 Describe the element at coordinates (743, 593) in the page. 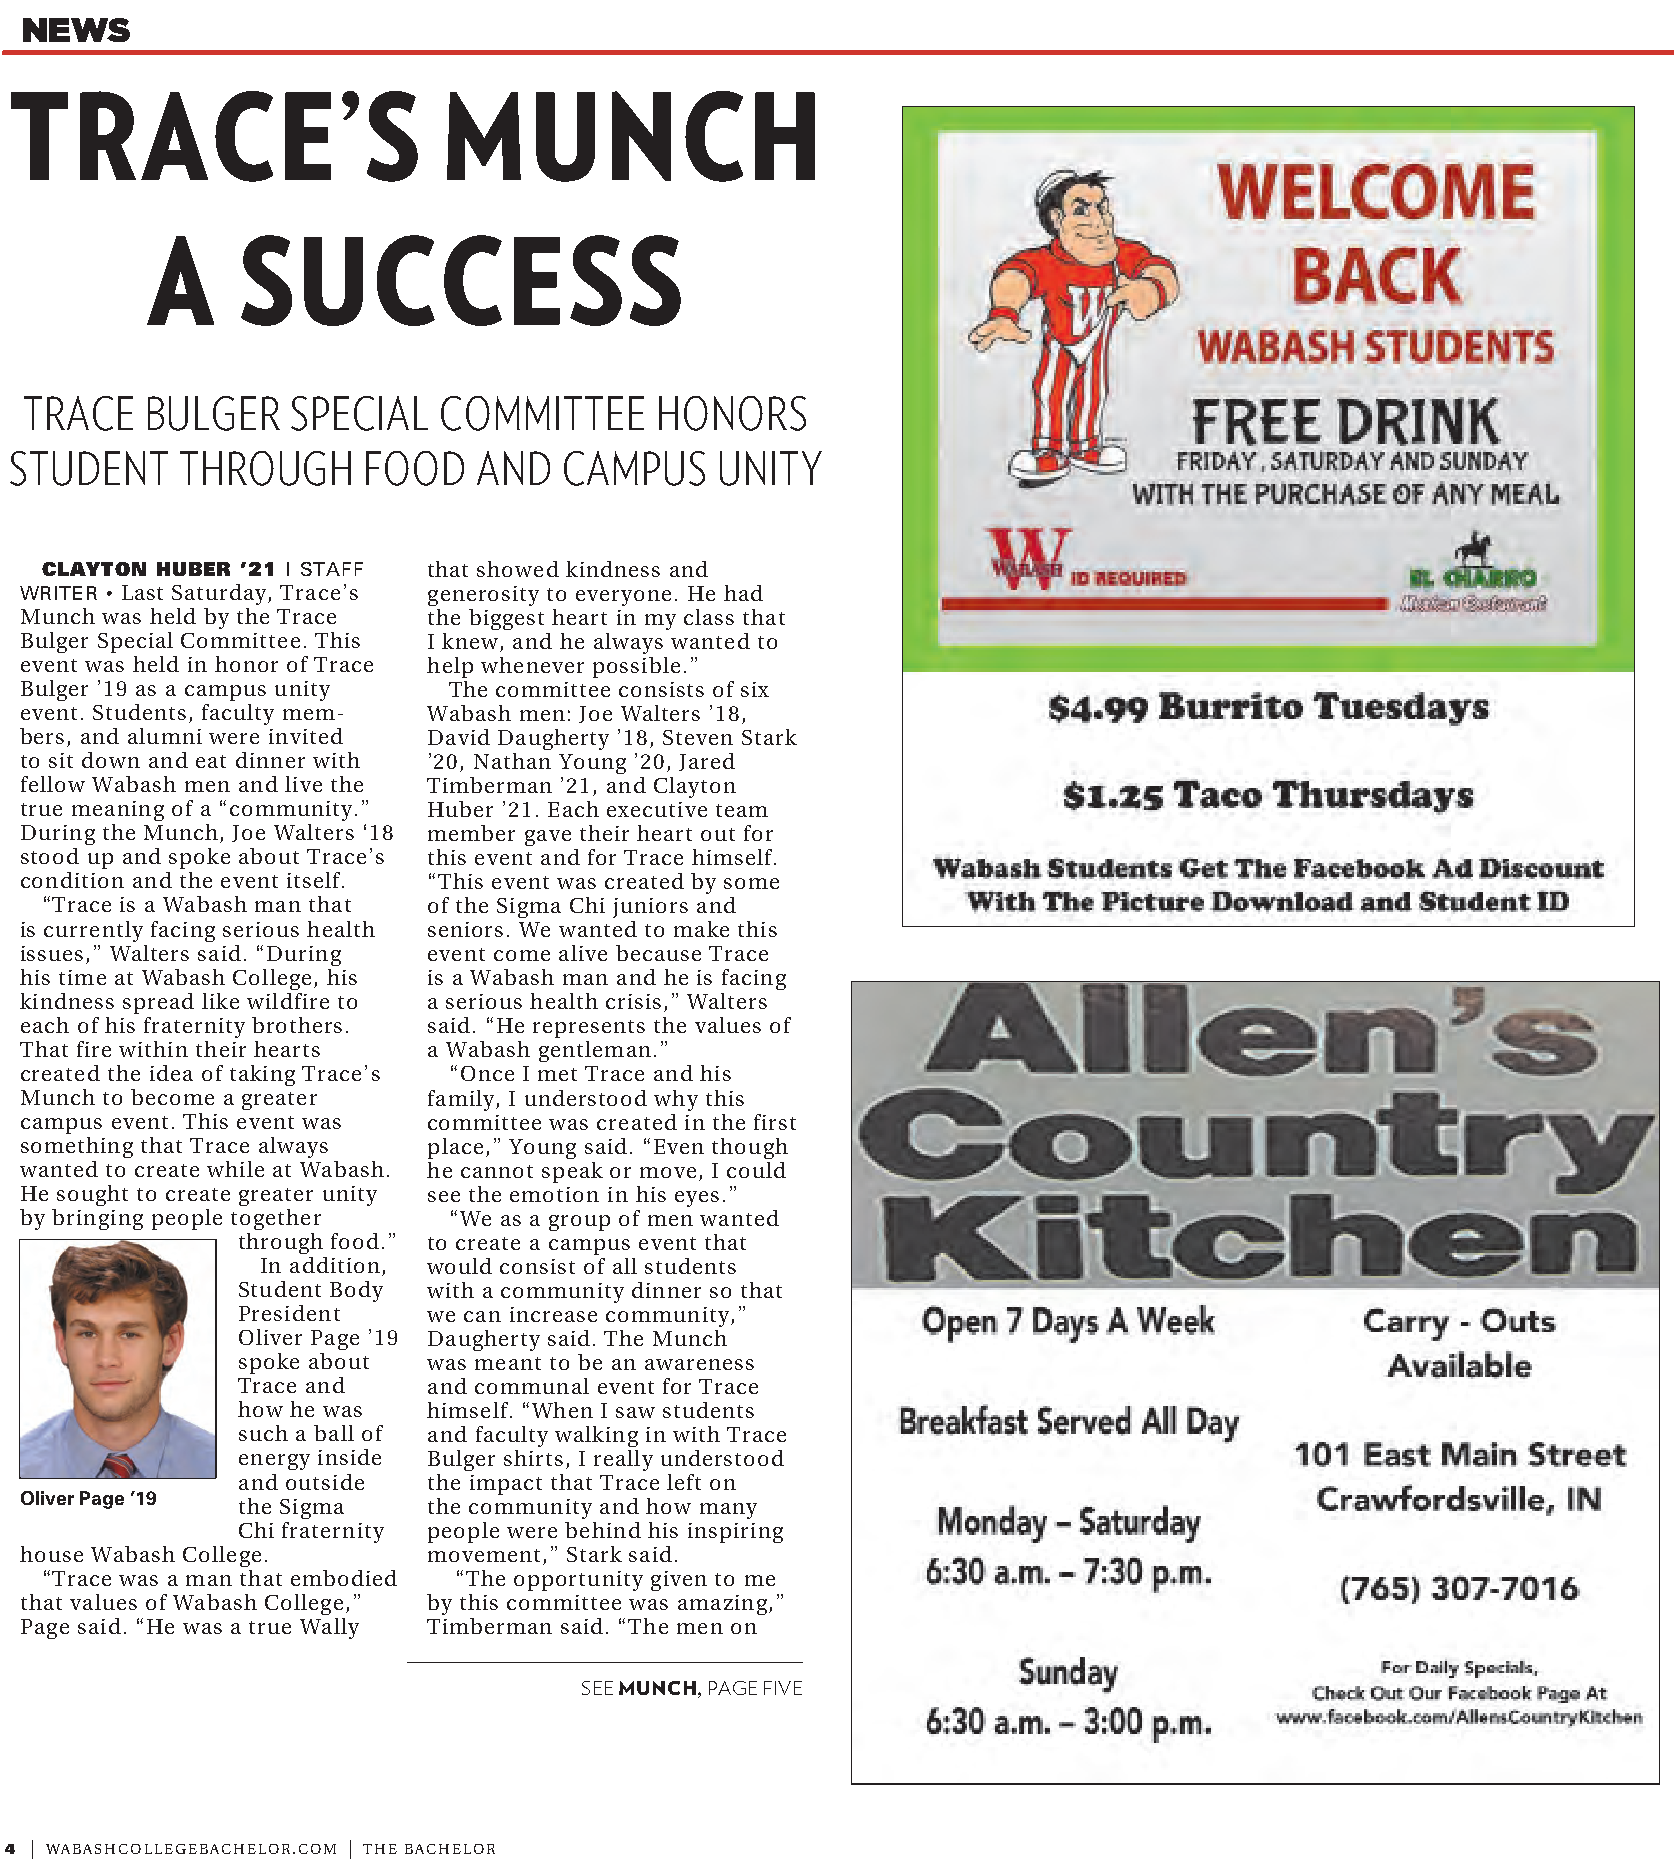

I see `had` at that location.
